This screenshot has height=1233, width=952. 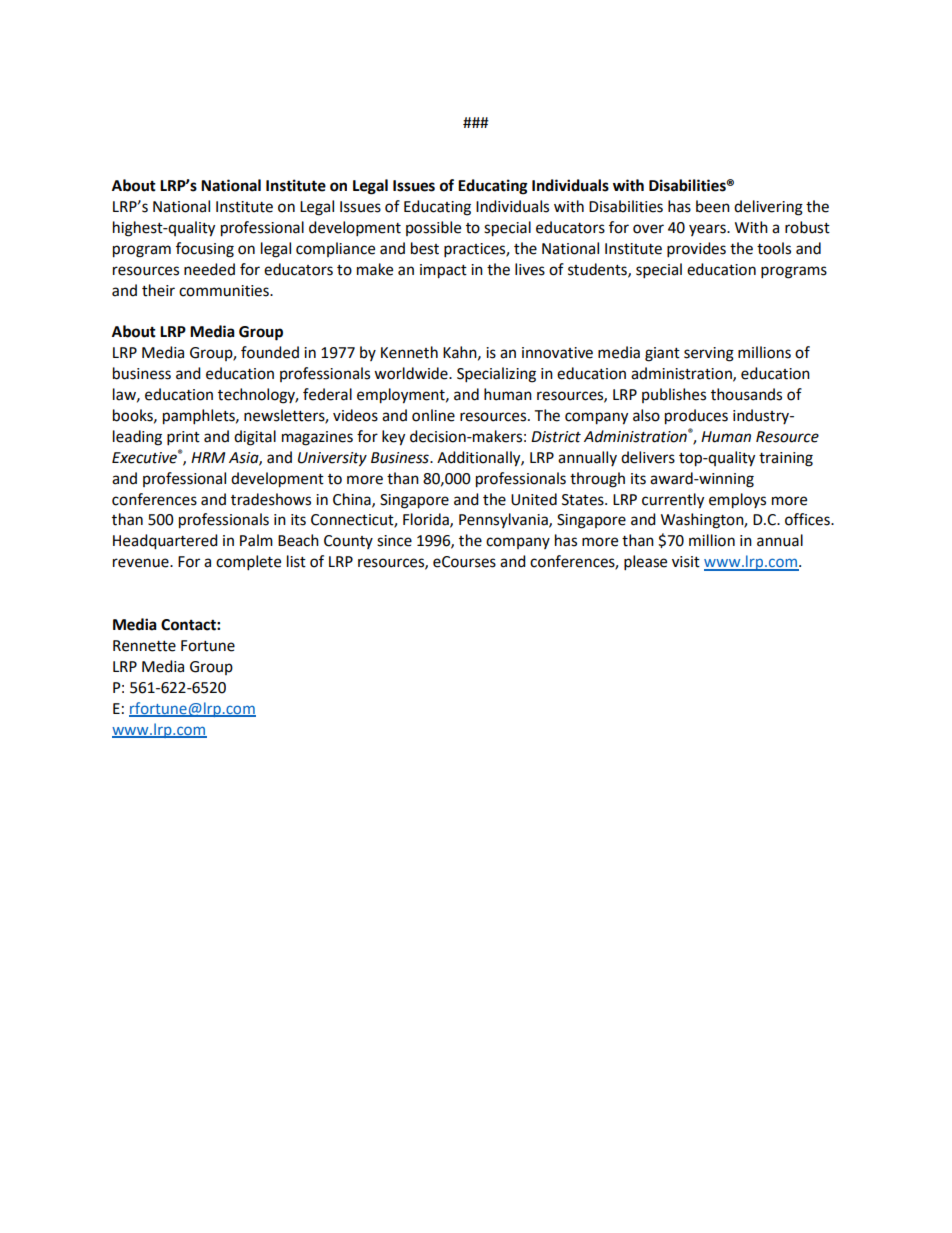 What do you see at coordinates (746, 394) in the screenshot?
I see `thousands` at bounding box center [746, 394].
